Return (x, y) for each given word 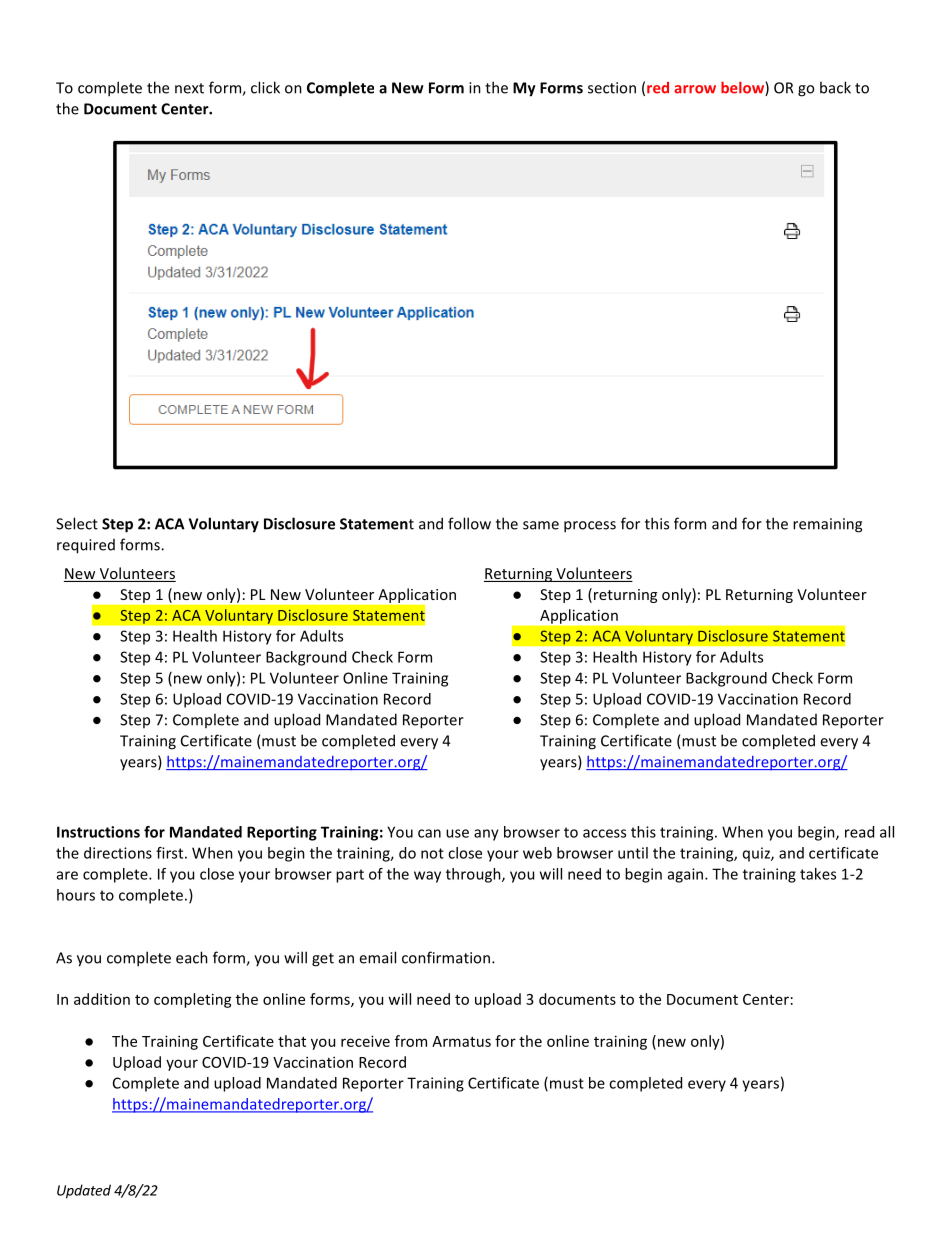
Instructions (98, 832)
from (411, 1041)
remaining (827, 525)
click (265, 87)
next (189, 88)
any (486, 835)
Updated (84, 1191)
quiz (757, 854)
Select (77, 523)
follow (469, 523)
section (612, 88)
